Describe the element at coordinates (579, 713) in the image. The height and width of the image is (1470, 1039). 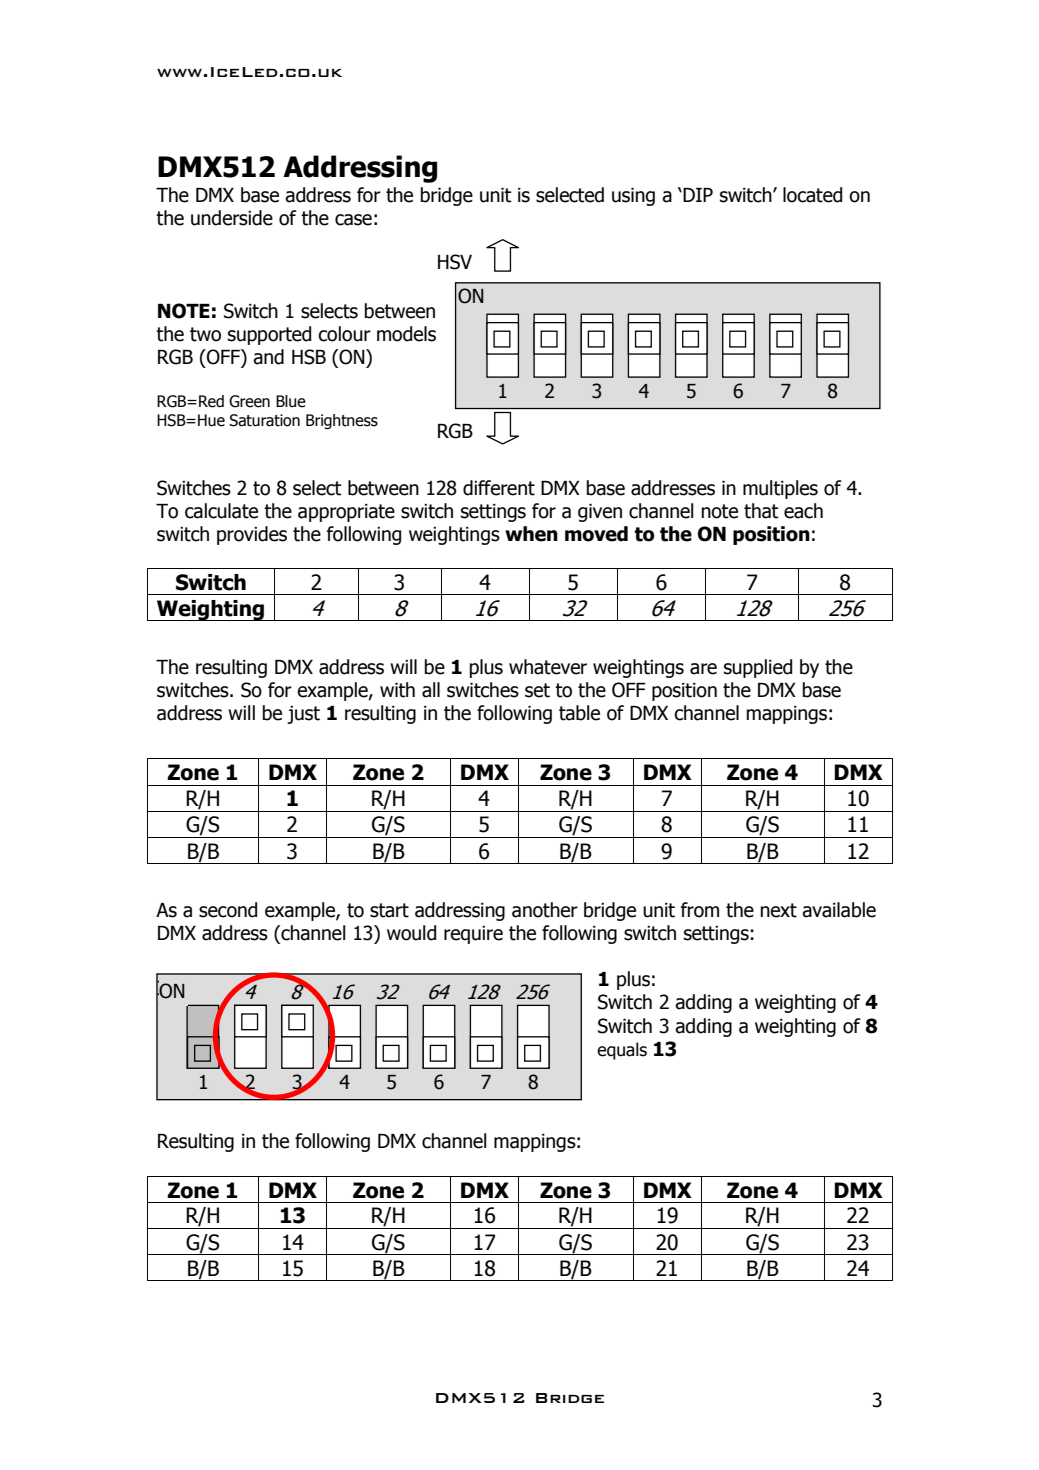
I see `table` at that location.
